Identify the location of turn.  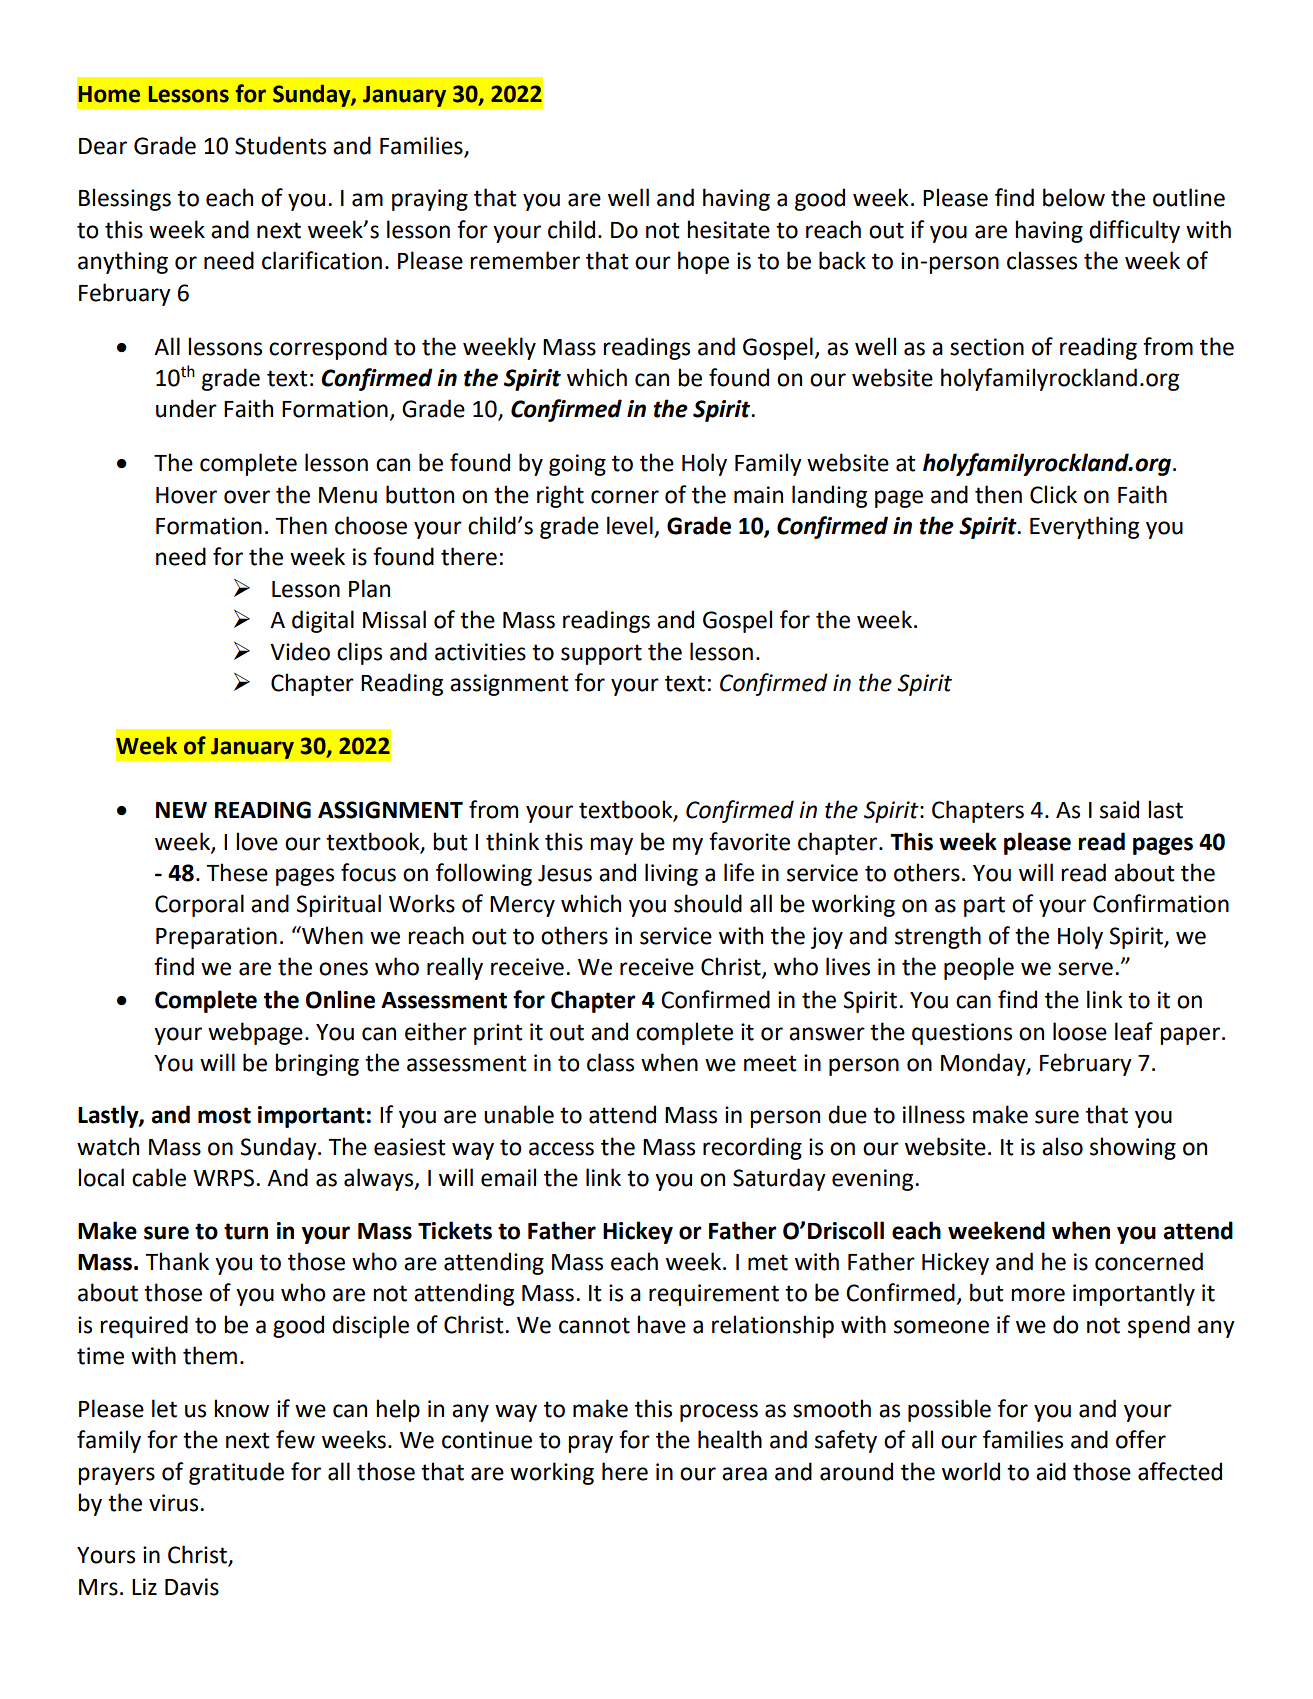
(246, 1231).
